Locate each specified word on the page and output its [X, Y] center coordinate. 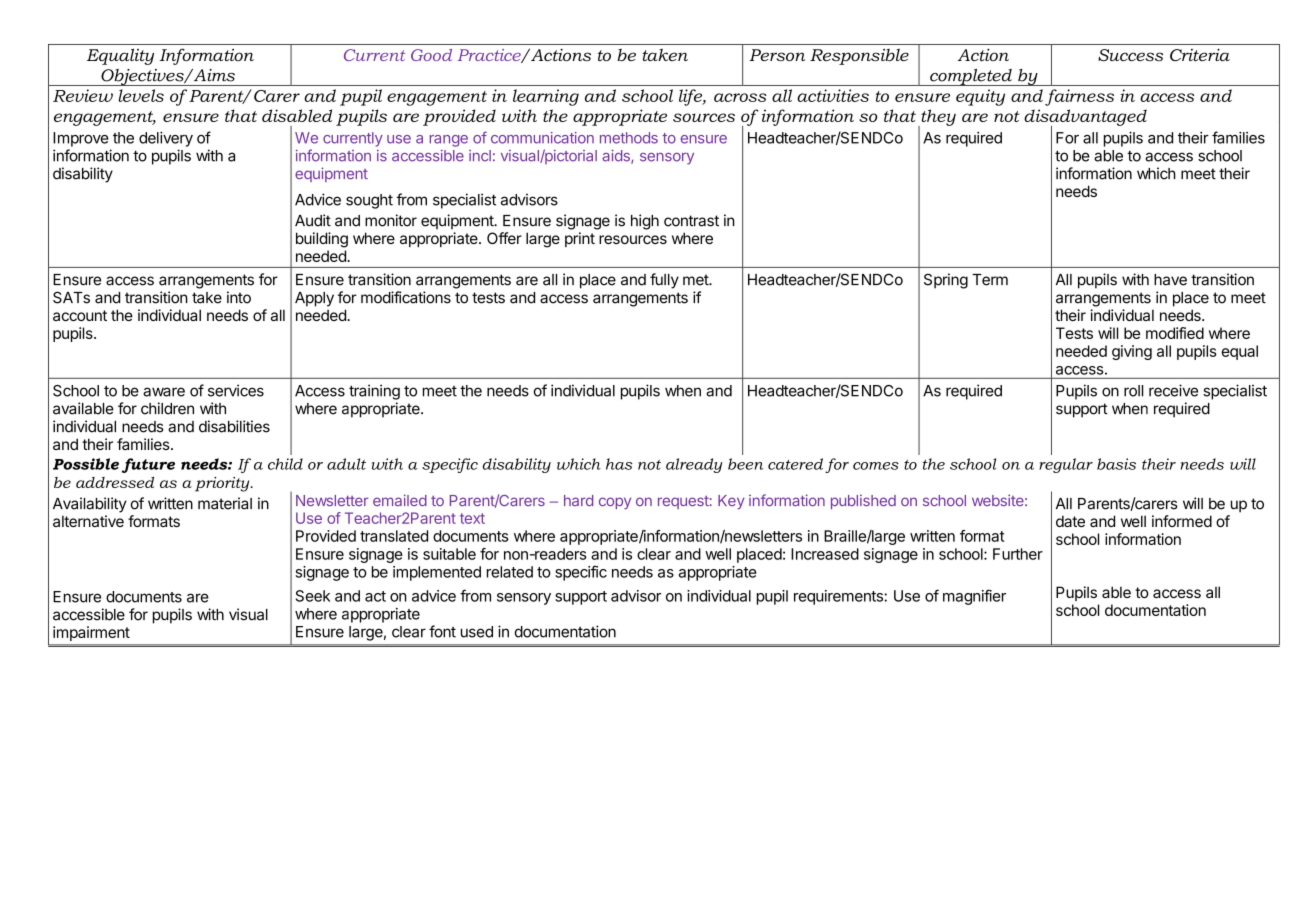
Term [990, 280]
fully [664, 281]
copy [615, 503]
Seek [313, 596]
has [619, 464]
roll [1133, 391]
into [239, 297]
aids [617, 157]
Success [1130, 55]
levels [141, 95]
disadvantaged [1085, 118]
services [236, 390]
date [1070, 521]
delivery [166, 139]
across [740, 97]
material [225, 503]
